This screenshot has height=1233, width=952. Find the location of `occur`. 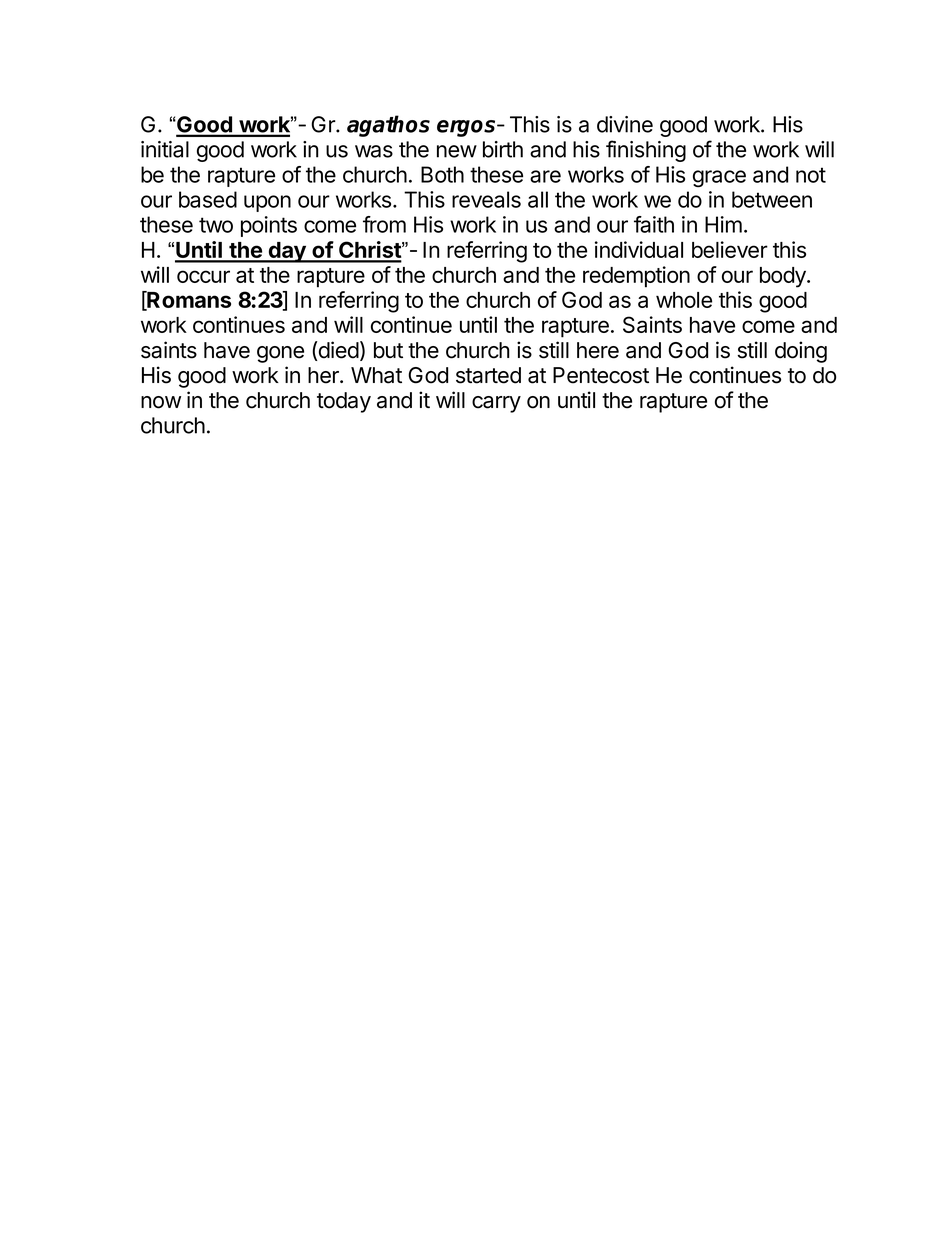

occur is located at coordinates (203, 276).
